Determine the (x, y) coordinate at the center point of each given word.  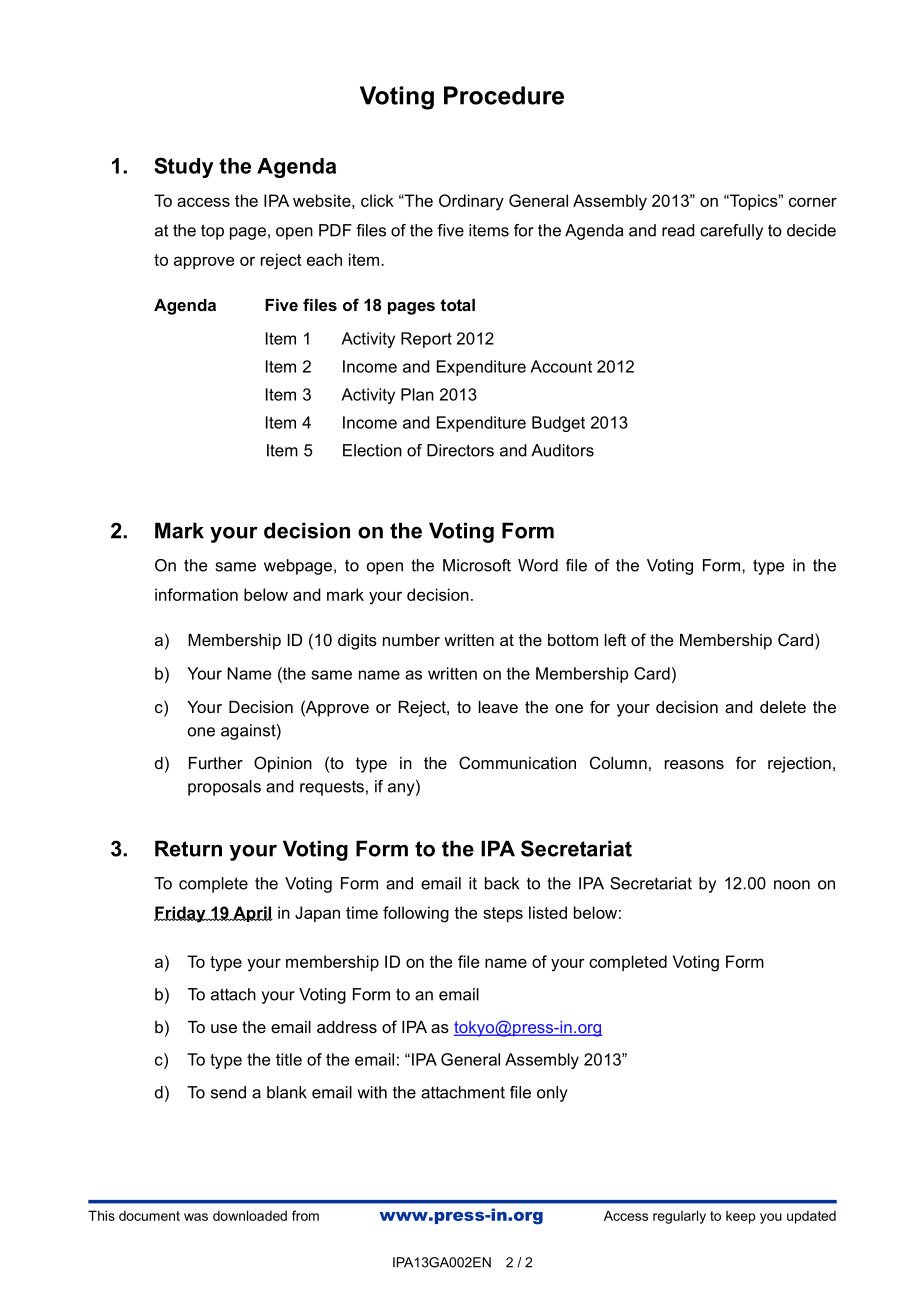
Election (372, 450)
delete (783, 707)
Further (216, 763)
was (196, 1217)
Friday (181, 914)
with (372, 1092)
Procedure (504, 95)
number (411, 640)
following (416, 914)
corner (813, 202)
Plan (417, 394)
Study (184, 167)
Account (561, 366)
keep (740, 1217)
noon (792, 885)
